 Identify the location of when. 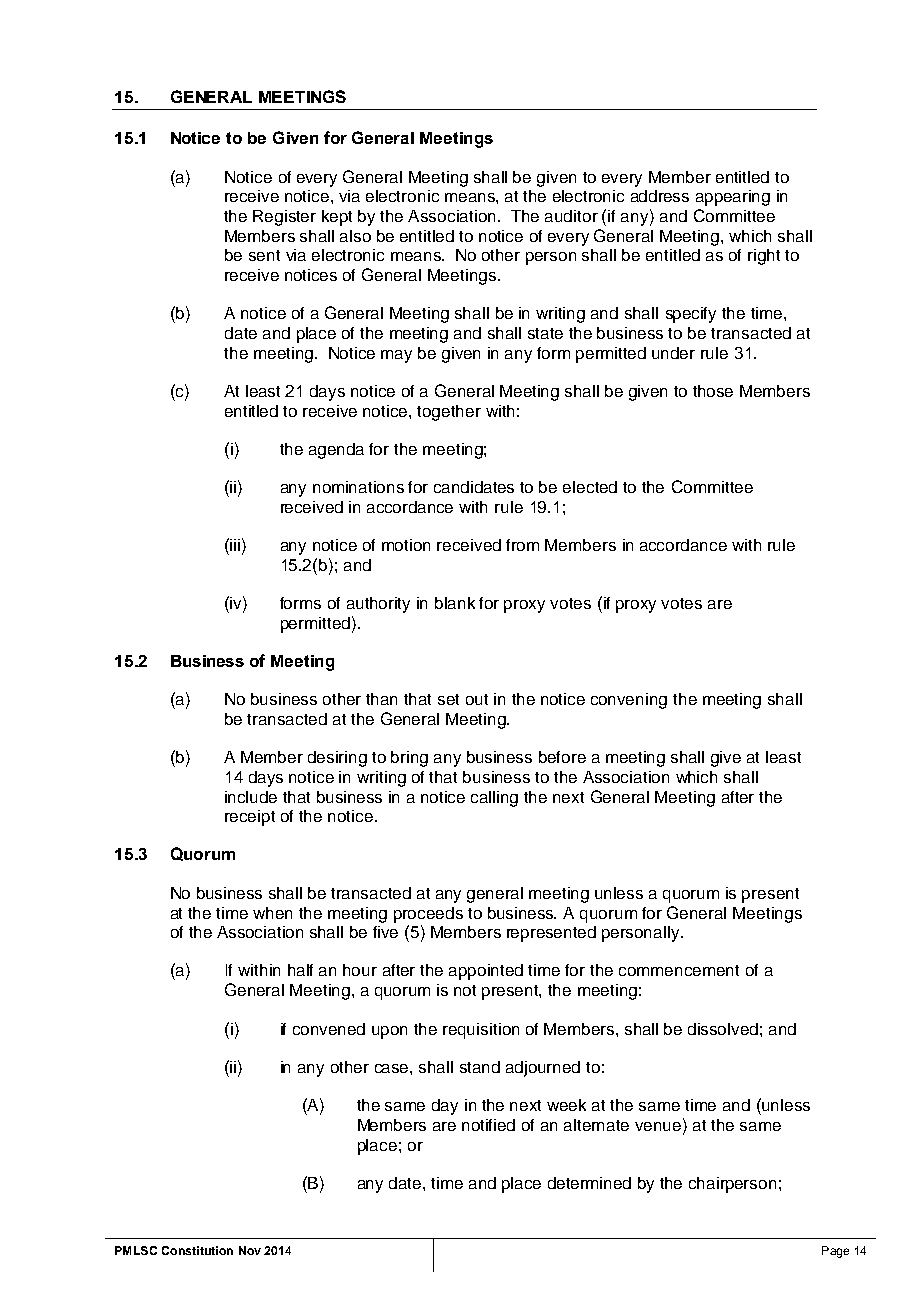
(272, 913).
